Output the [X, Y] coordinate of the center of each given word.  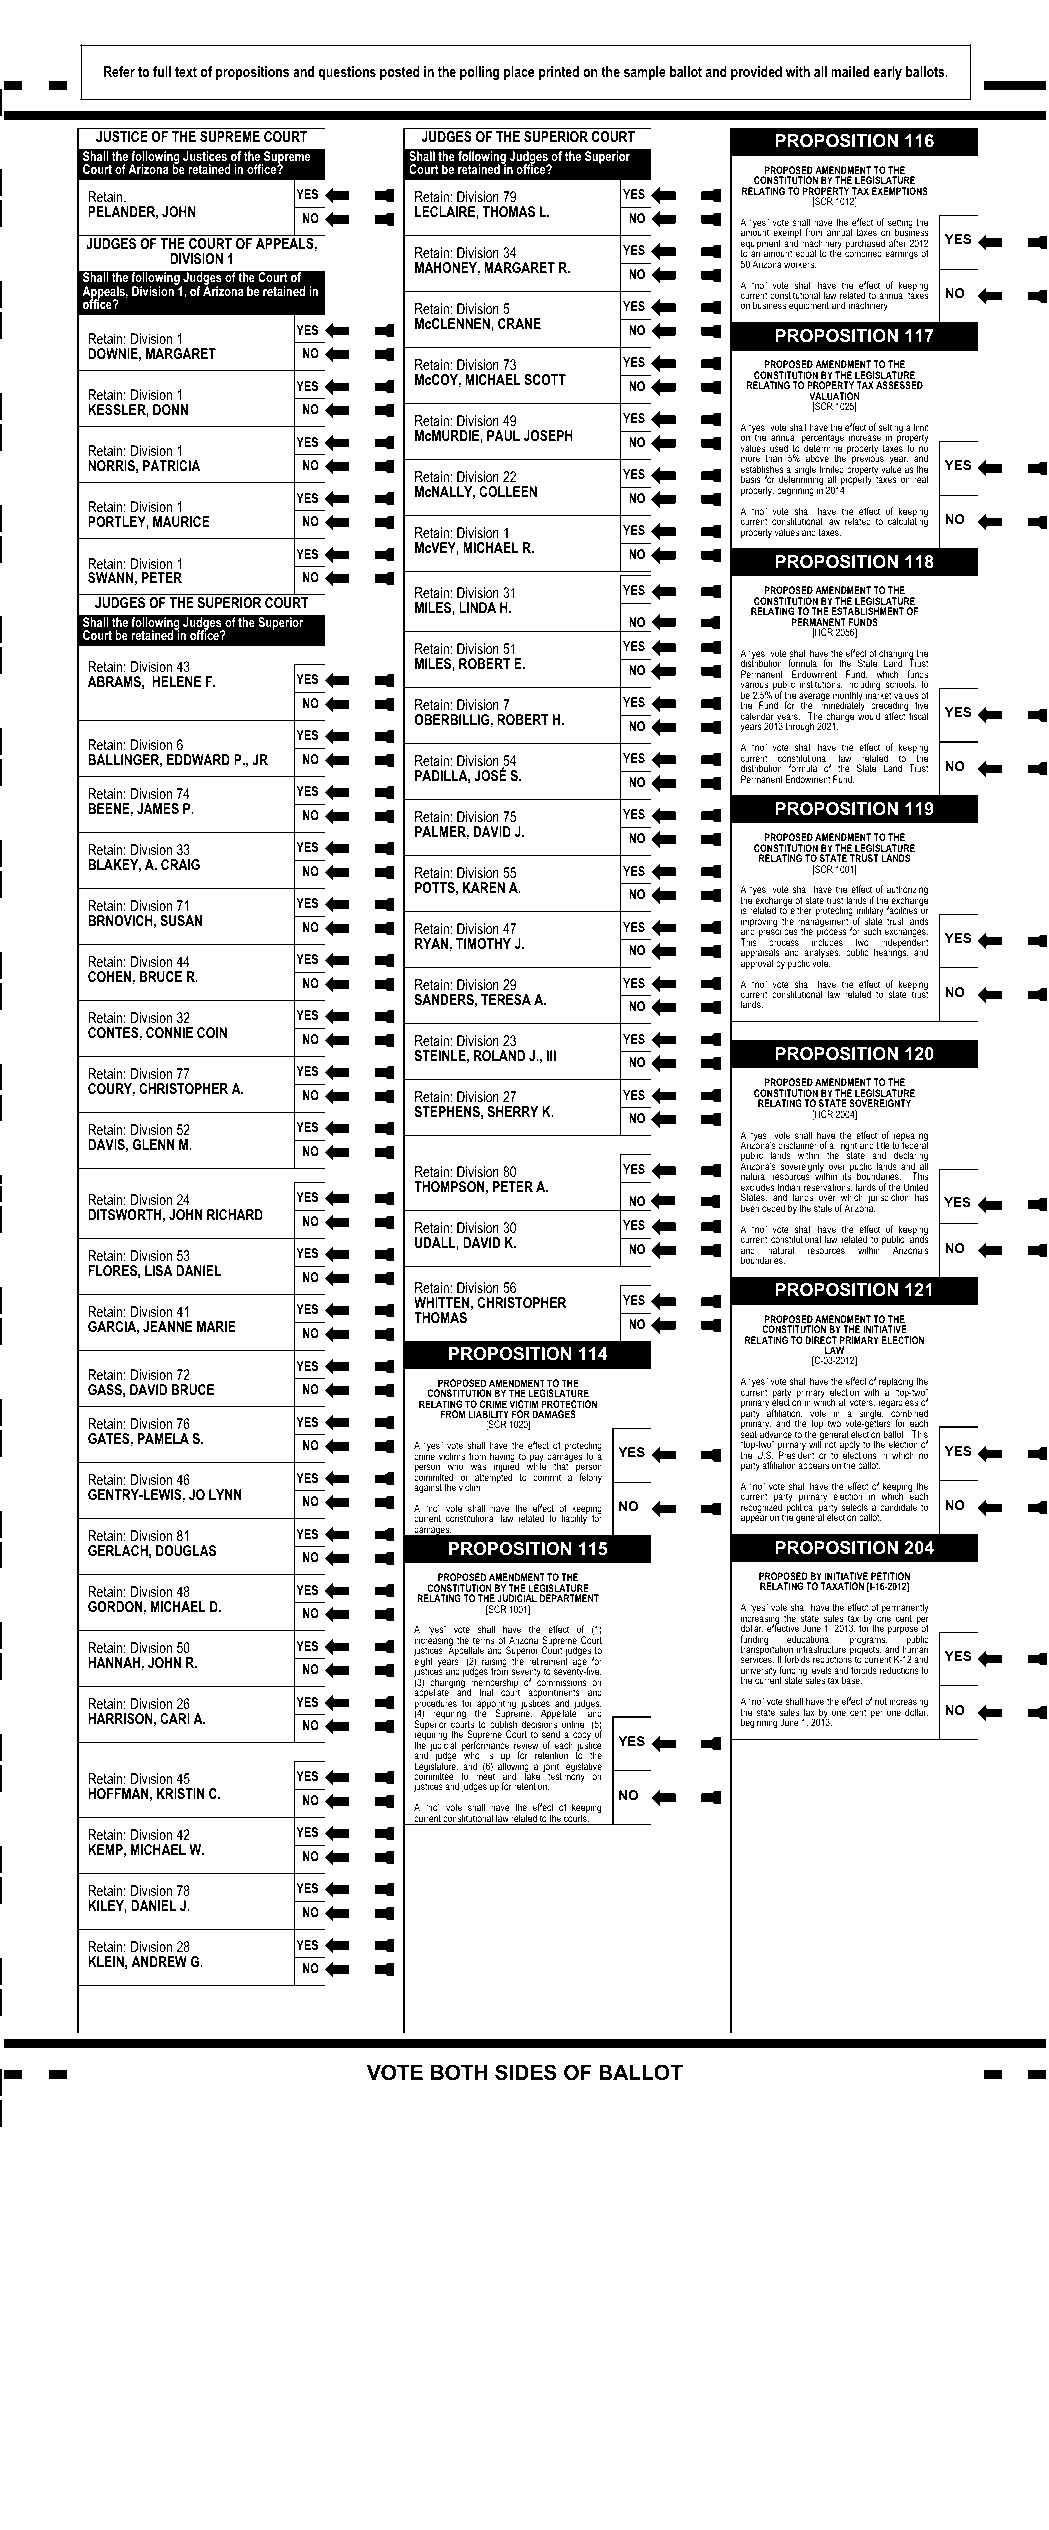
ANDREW [159, 1961]
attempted [493, 1478]
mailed [850, 71]
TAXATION [842, 1586]
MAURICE [181, 521]
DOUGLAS [186, 1550]
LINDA [477, 607]
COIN [212, 1032]
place [519, 73]
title [883, 1146]
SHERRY [513, 1111]
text [186, 71]
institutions [821, 684]
